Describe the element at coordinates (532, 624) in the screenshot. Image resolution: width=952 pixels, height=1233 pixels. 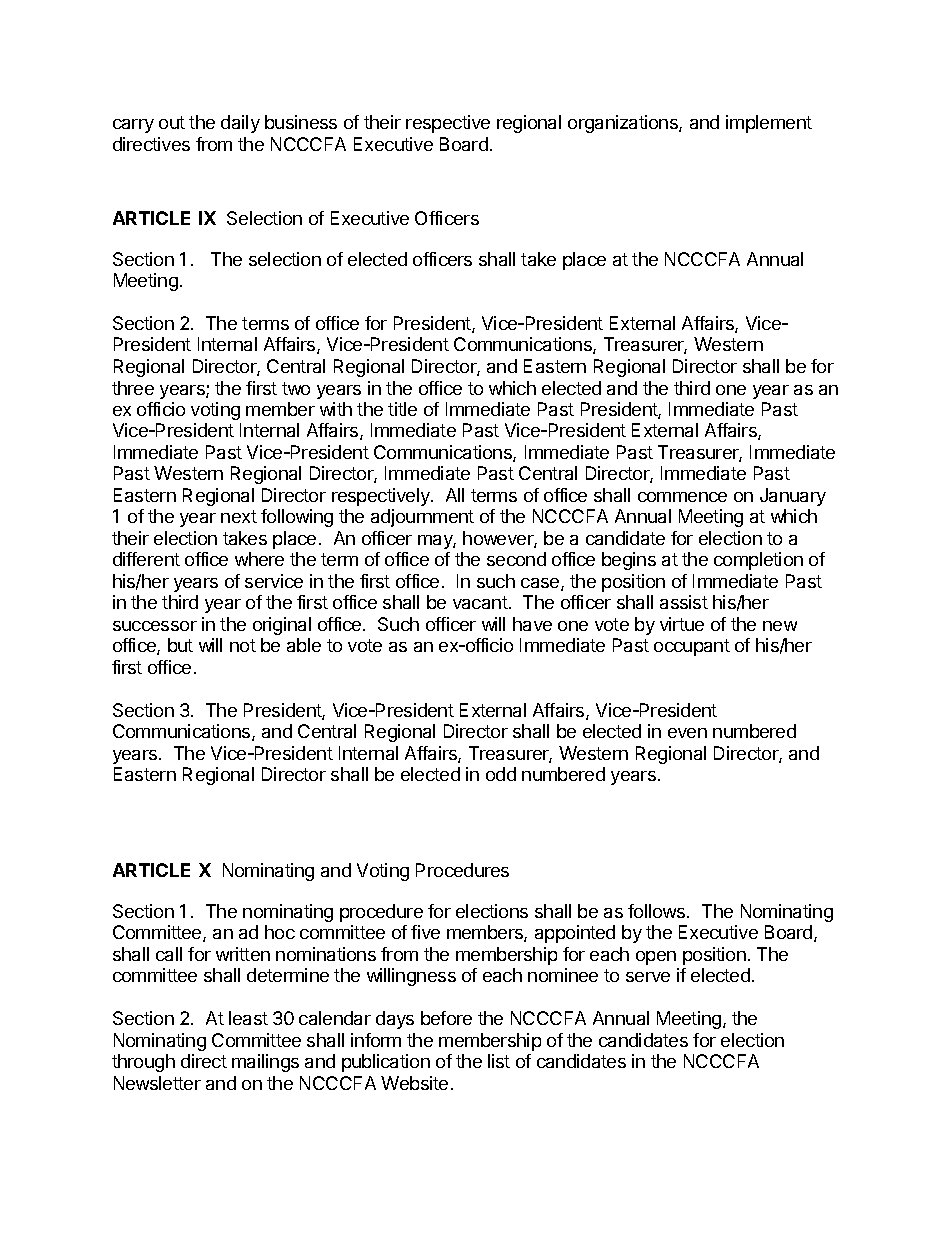
I see `have` at that location.
